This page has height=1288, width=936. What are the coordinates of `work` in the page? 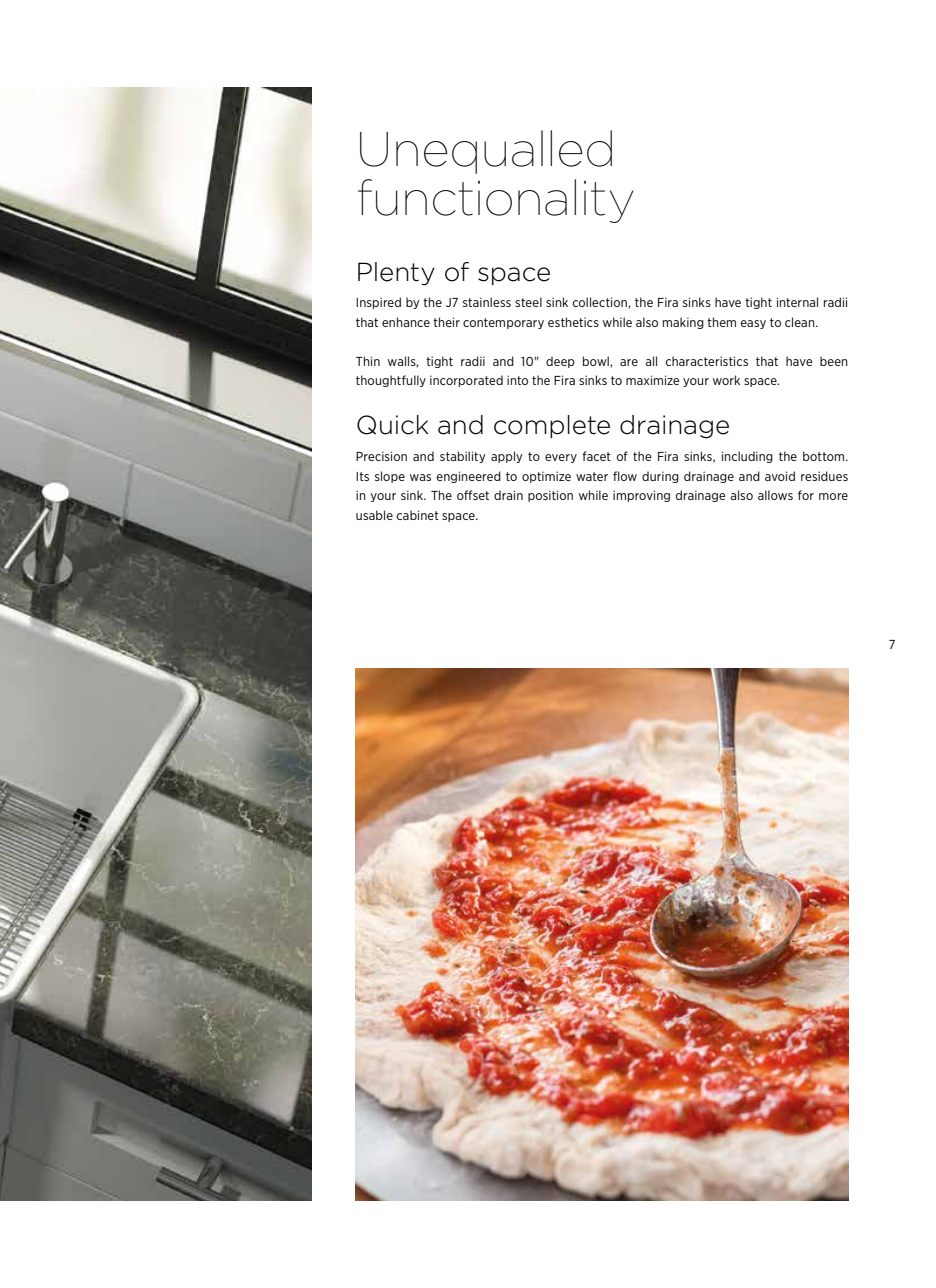 It's located at (726, 380).
